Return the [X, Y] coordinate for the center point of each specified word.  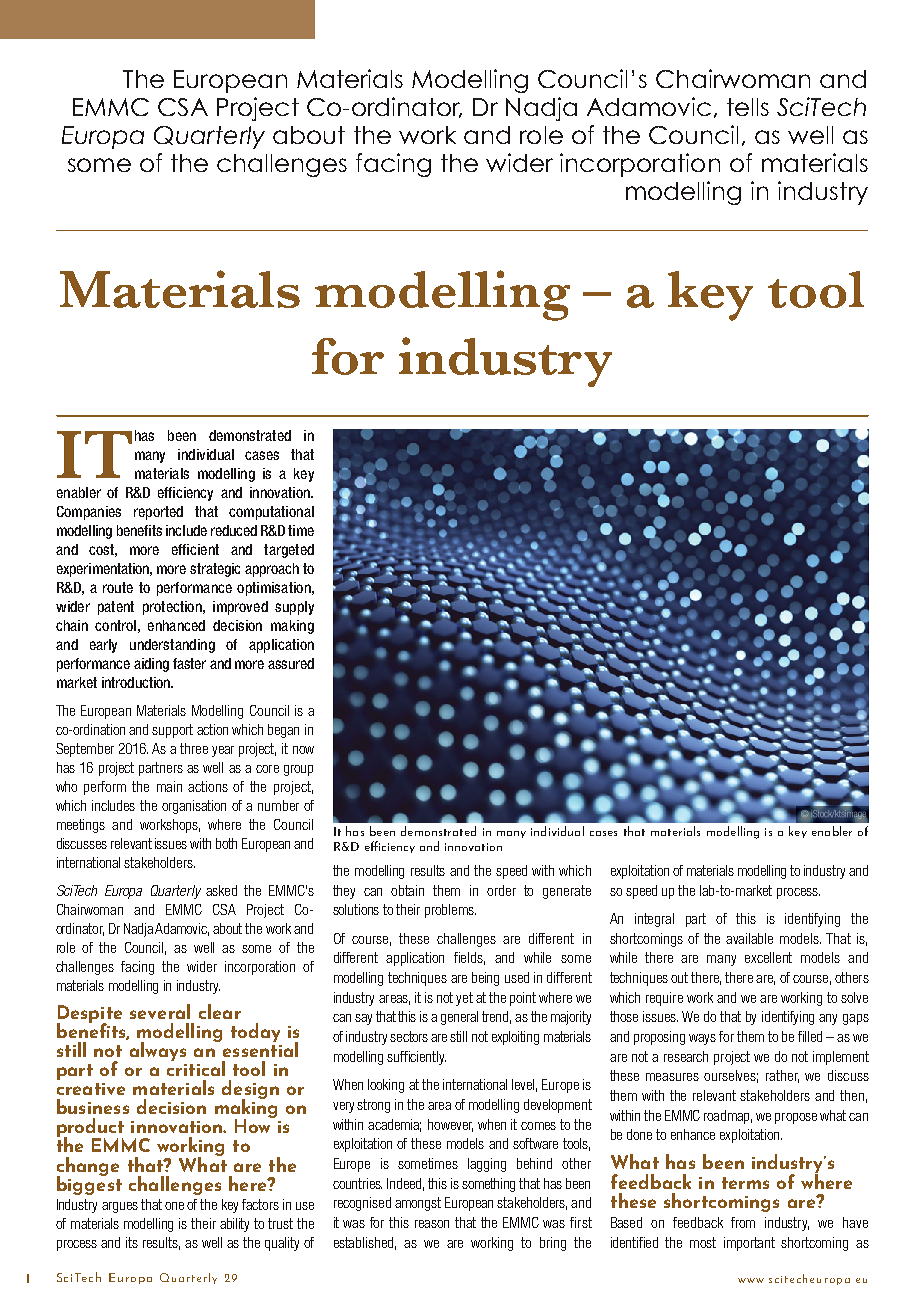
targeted [289, 551]
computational [271, 513]
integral [654, 920]
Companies [89, 513]
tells [748, 107]
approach [272, 570]
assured [291, 663]
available [749, 938]
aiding [151, 665]
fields [469, 958]
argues [120, 1207]
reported [158, 513]
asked [221, 890]
